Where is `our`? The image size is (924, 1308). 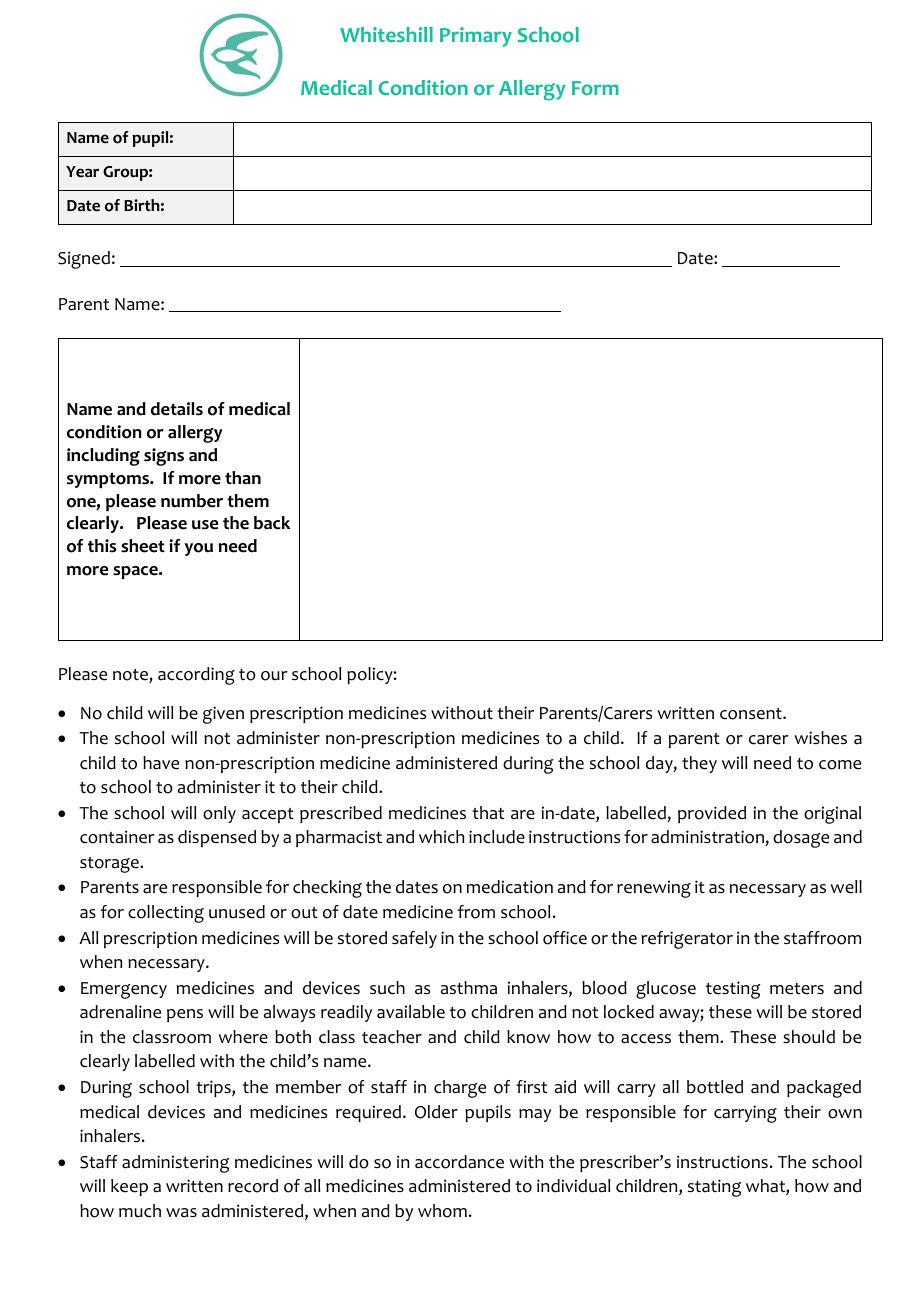
our is located at coordinates (274, 676).
